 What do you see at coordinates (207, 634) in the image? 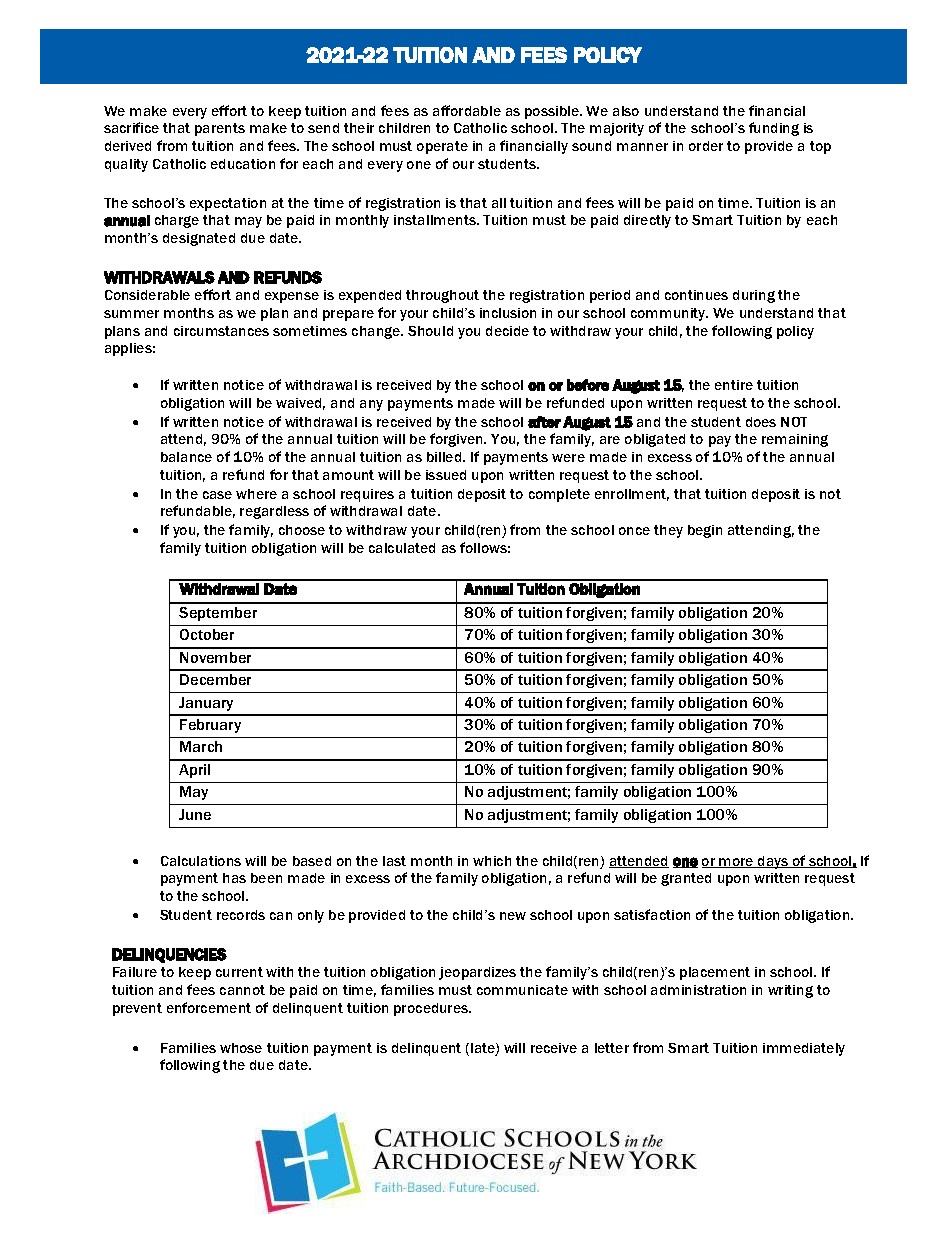
I see `October` at bounding box center [207, 634].
